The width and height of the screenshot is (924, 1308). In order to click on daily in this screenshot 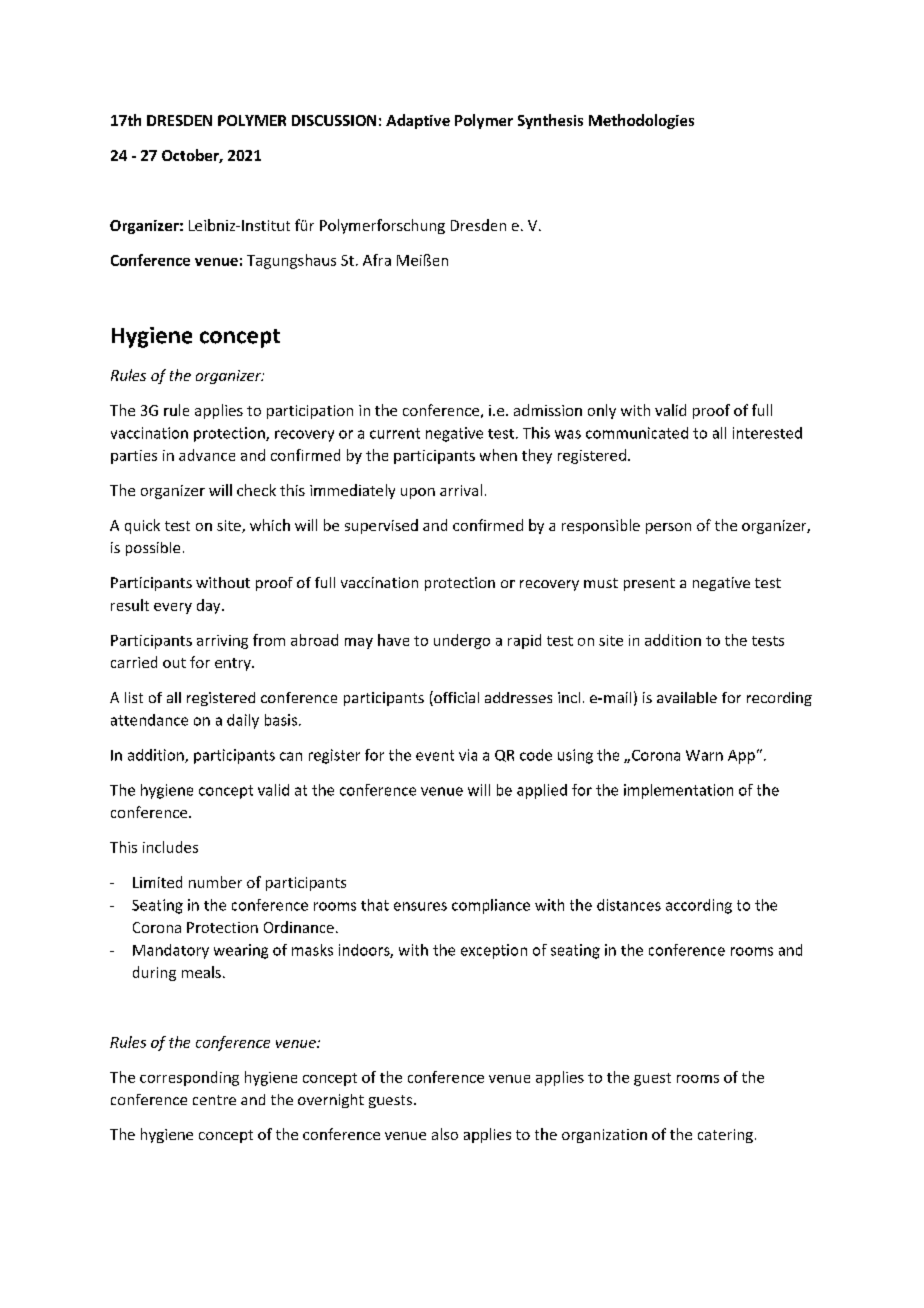, I will do `click(243, 721)`.
